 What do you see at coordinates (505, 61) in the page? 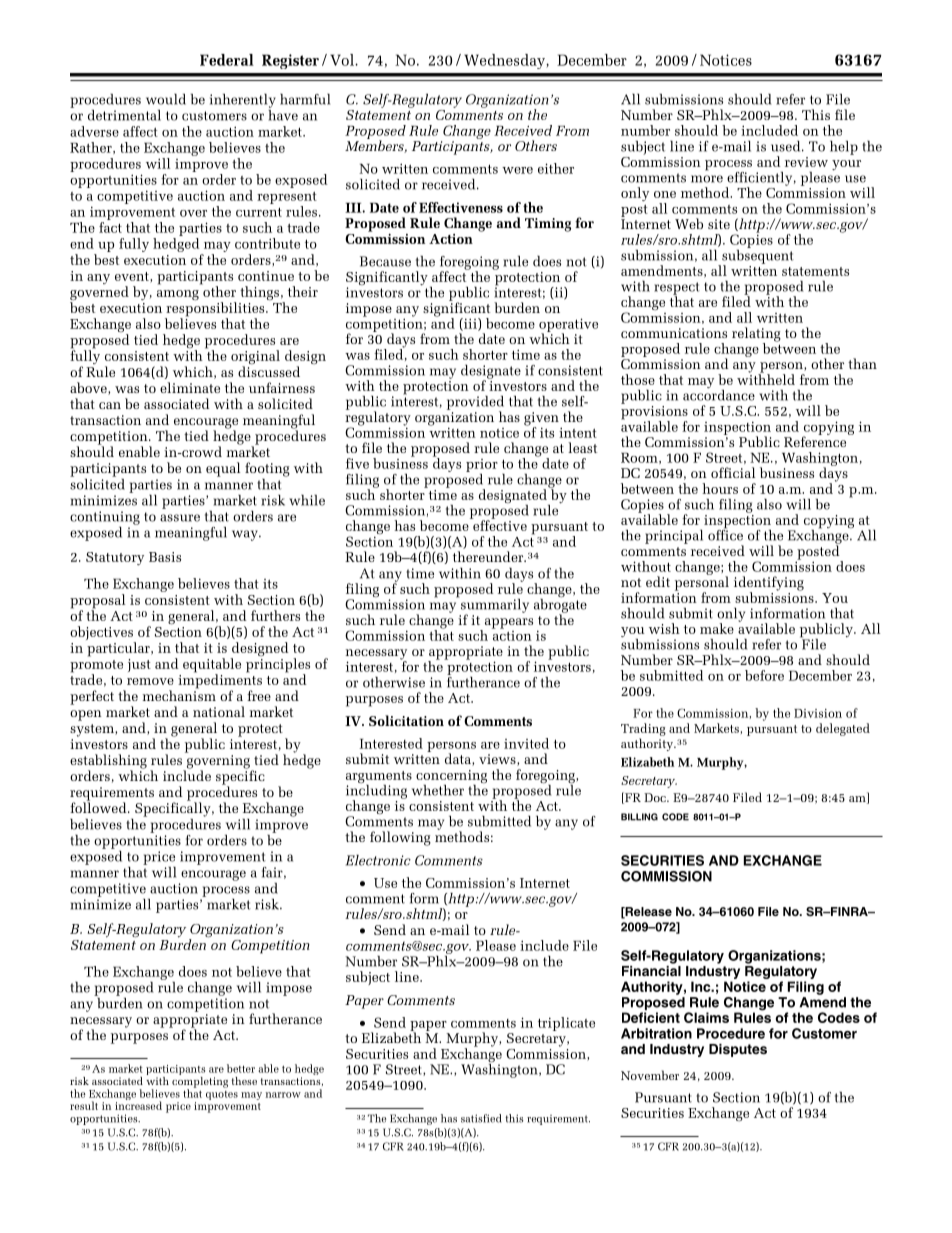
I see `Wednesday` at bounding box center [505, 61].
